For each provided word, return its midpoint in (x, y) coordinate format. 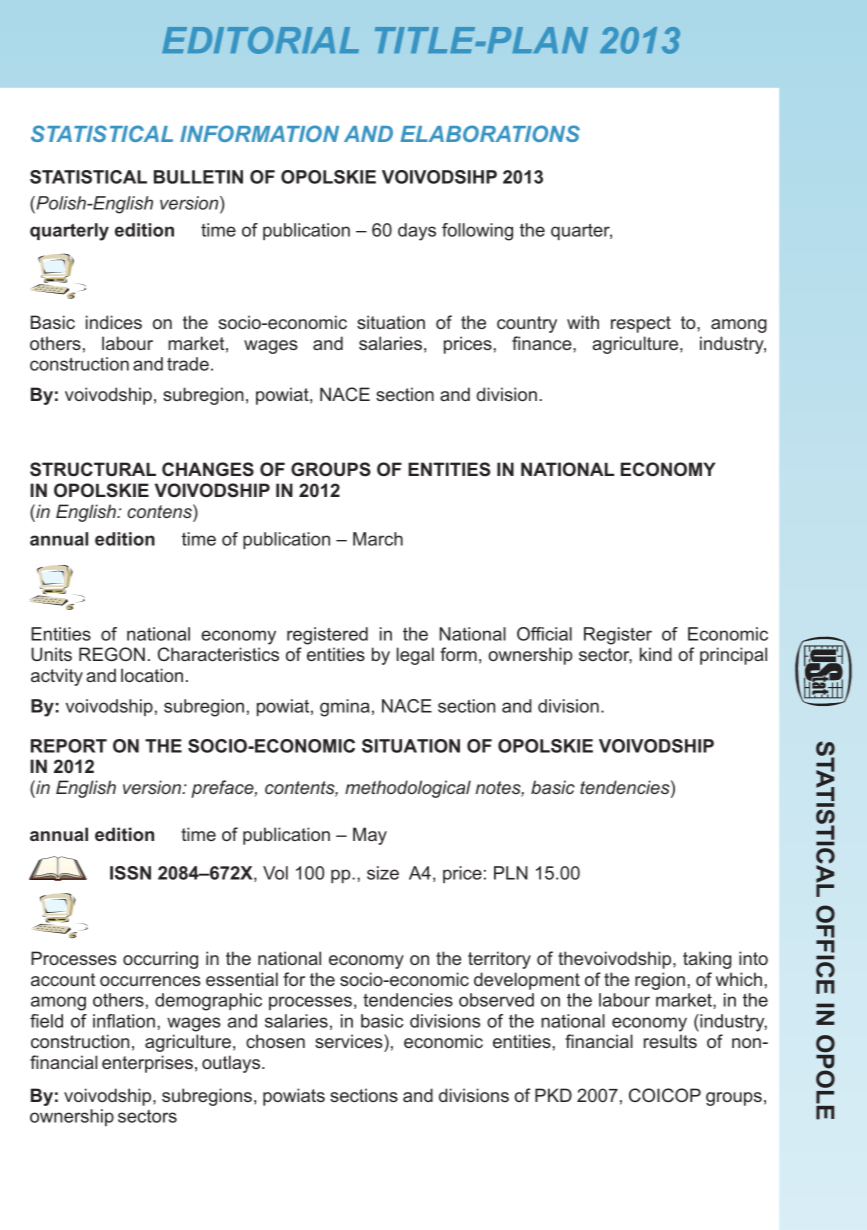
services (350, 1041)
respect (641, 324)
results (670, 1041)
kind (656, 654)
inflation (124, 1021)
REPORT (69, 746)
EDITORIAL (260, 40)
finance (543, 343)
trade (188, 364)
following (477, 232)
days (417, 232)
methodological (408, 789)
